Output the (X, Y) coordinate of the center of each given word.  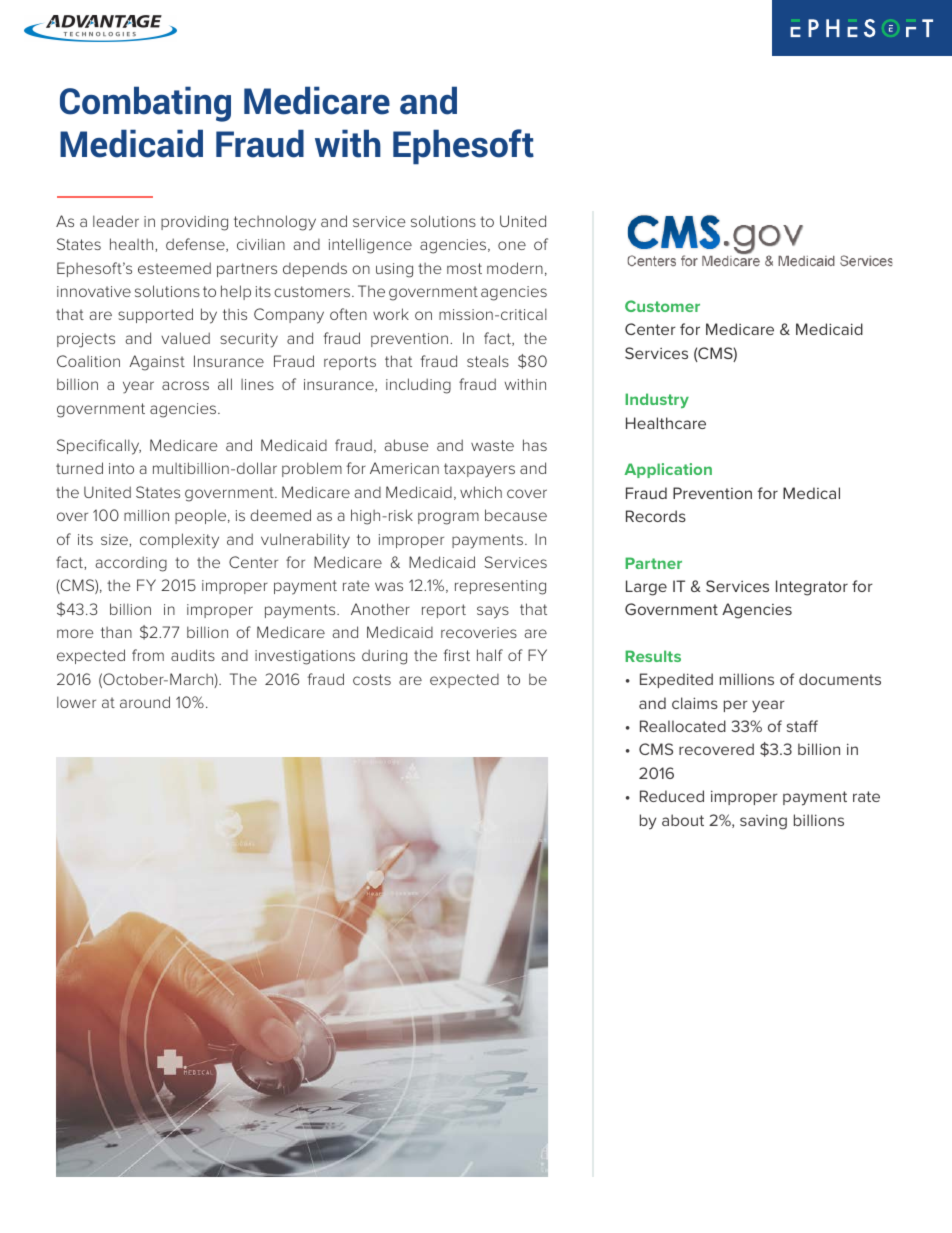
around (145, 702)
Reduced (672, 796)
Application (668, 470)
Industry (657, 400)
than (116, 632)
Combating (145, 104)
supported (155, 315)
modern (515, 268)
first (457, 655)
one (512, 245)
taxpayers (479, 470)
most (464, 268)
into (121, 468)
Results (653, 656)
